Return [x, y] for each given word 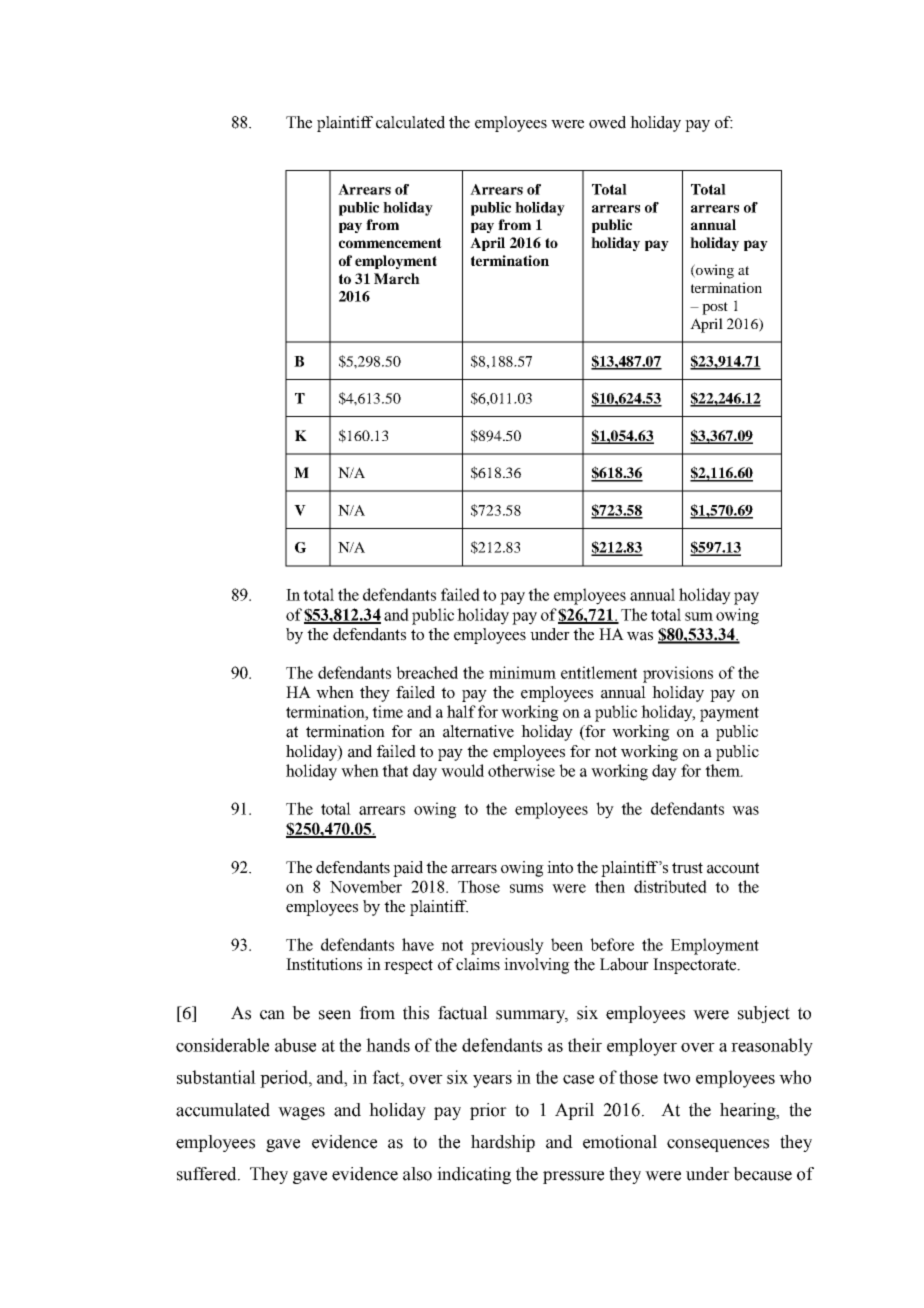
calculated [410, 122]
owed [607, 122]
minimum [522, 672]
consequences [718, 1145]
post [715, 308]
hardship [503, 1143]
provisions [678, 674]
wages [301, 1113]
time [387, 711]
